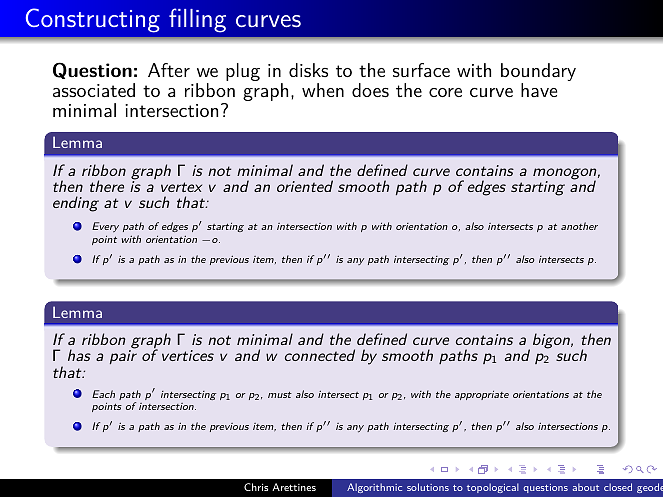  I want to click on boundary, so click(538, 73).
